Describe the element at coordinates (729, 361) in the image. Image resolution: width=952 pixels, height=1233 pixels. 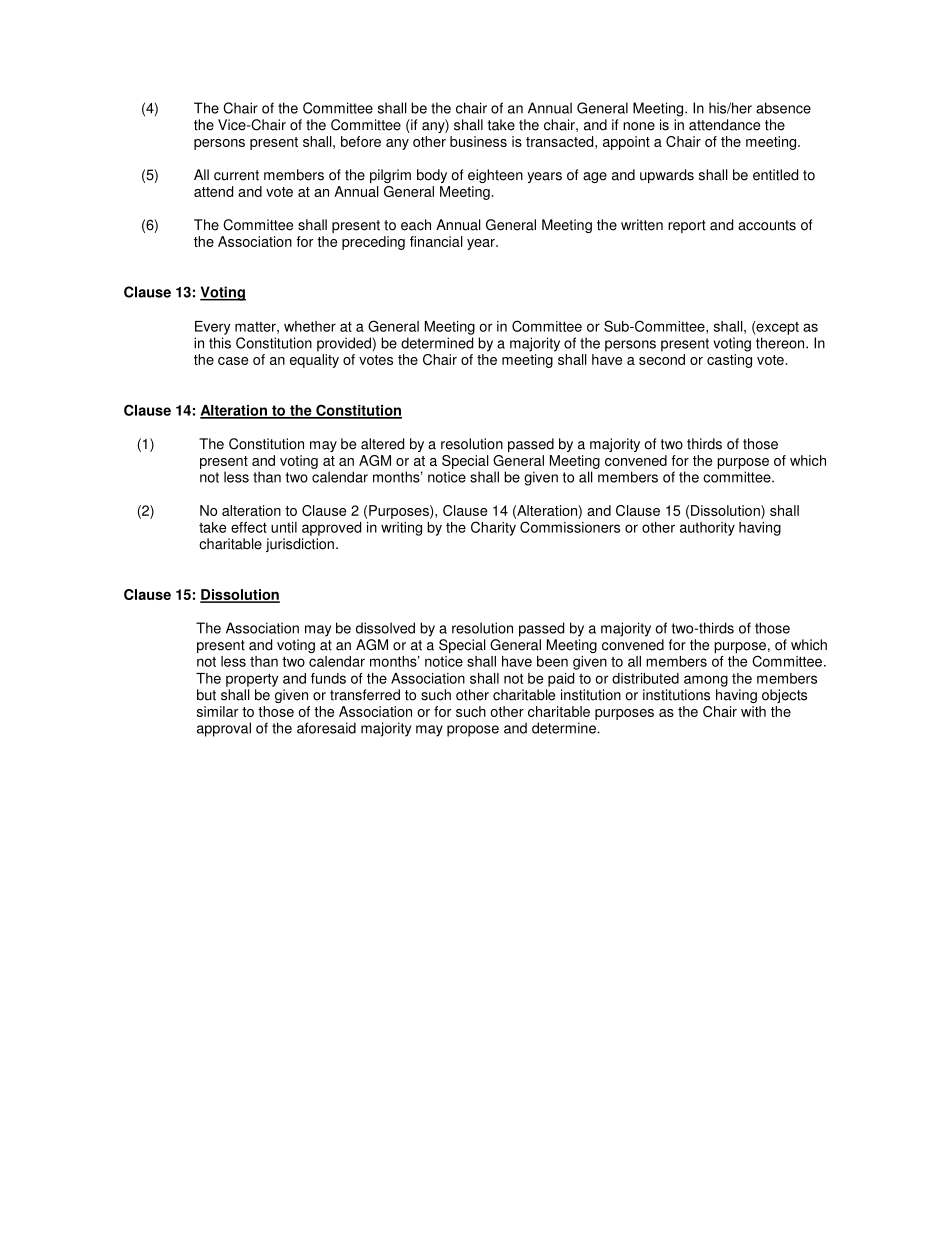
I see `casting` at that location.
